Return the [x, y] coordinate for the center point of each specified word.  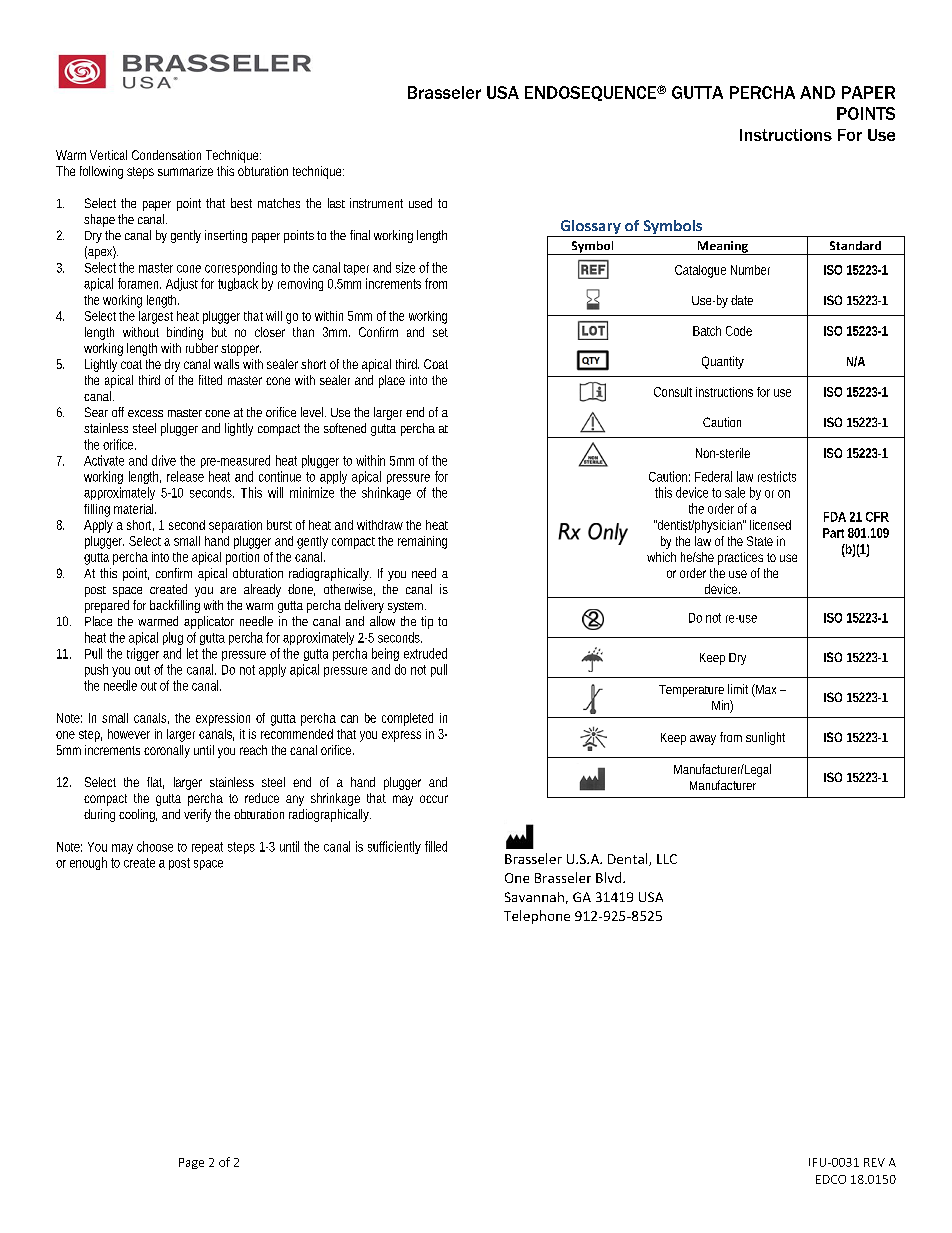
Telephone [537, 917]
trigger [143, 654]
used [420, 203]
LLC [667, 859]
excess [145, 413]
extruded [425, 653]
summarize [185, 171]
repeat [207, 848]
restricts [777, 476]
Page [191, 1163]
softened [345, 428]
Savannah [534, 897]
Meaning [722, 248]
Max [765, 690]
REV [874, 1162]
